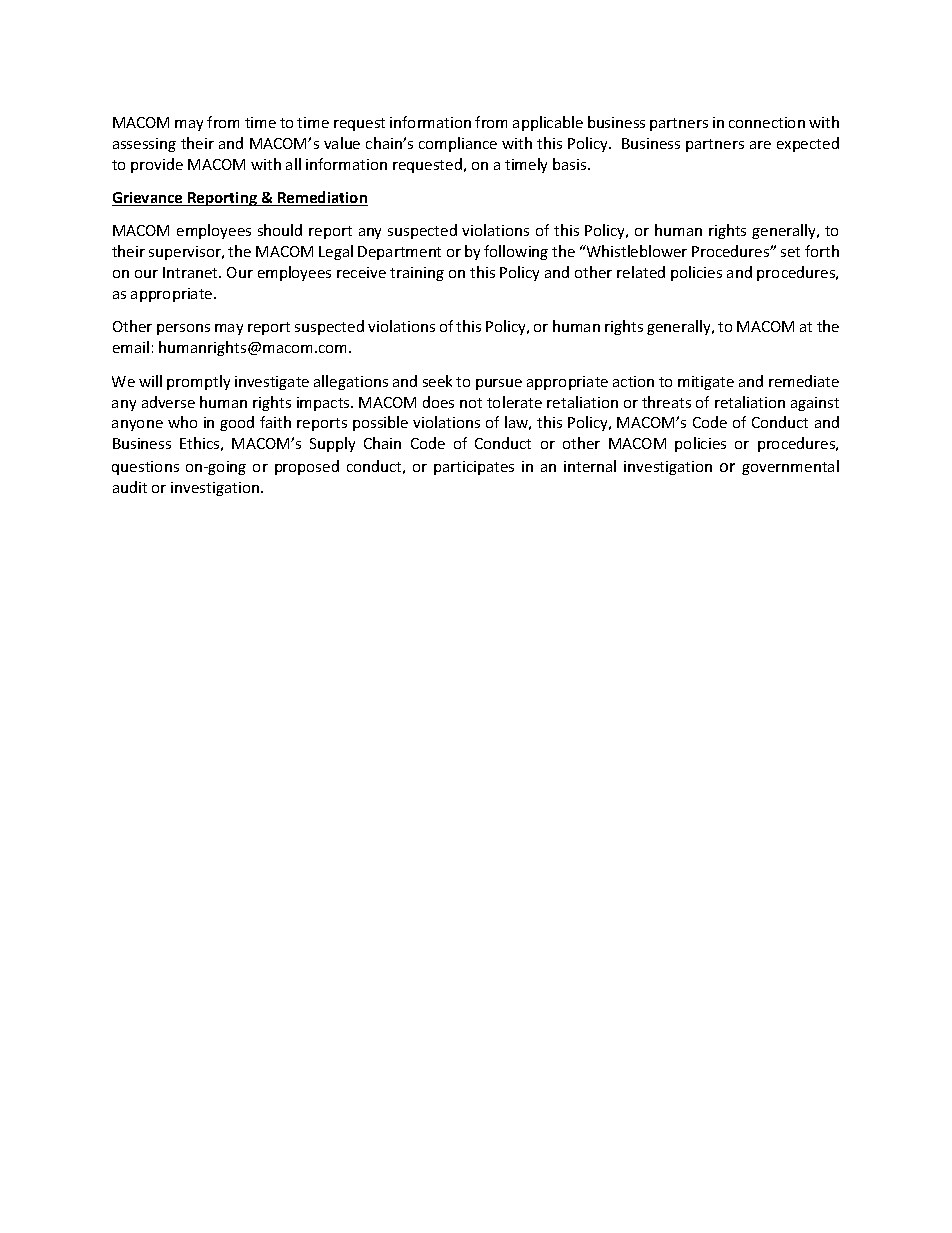 This image has height=1233, width=952. Describe the element at coordinates (280, 230) in the image. I see `should` at that location.
